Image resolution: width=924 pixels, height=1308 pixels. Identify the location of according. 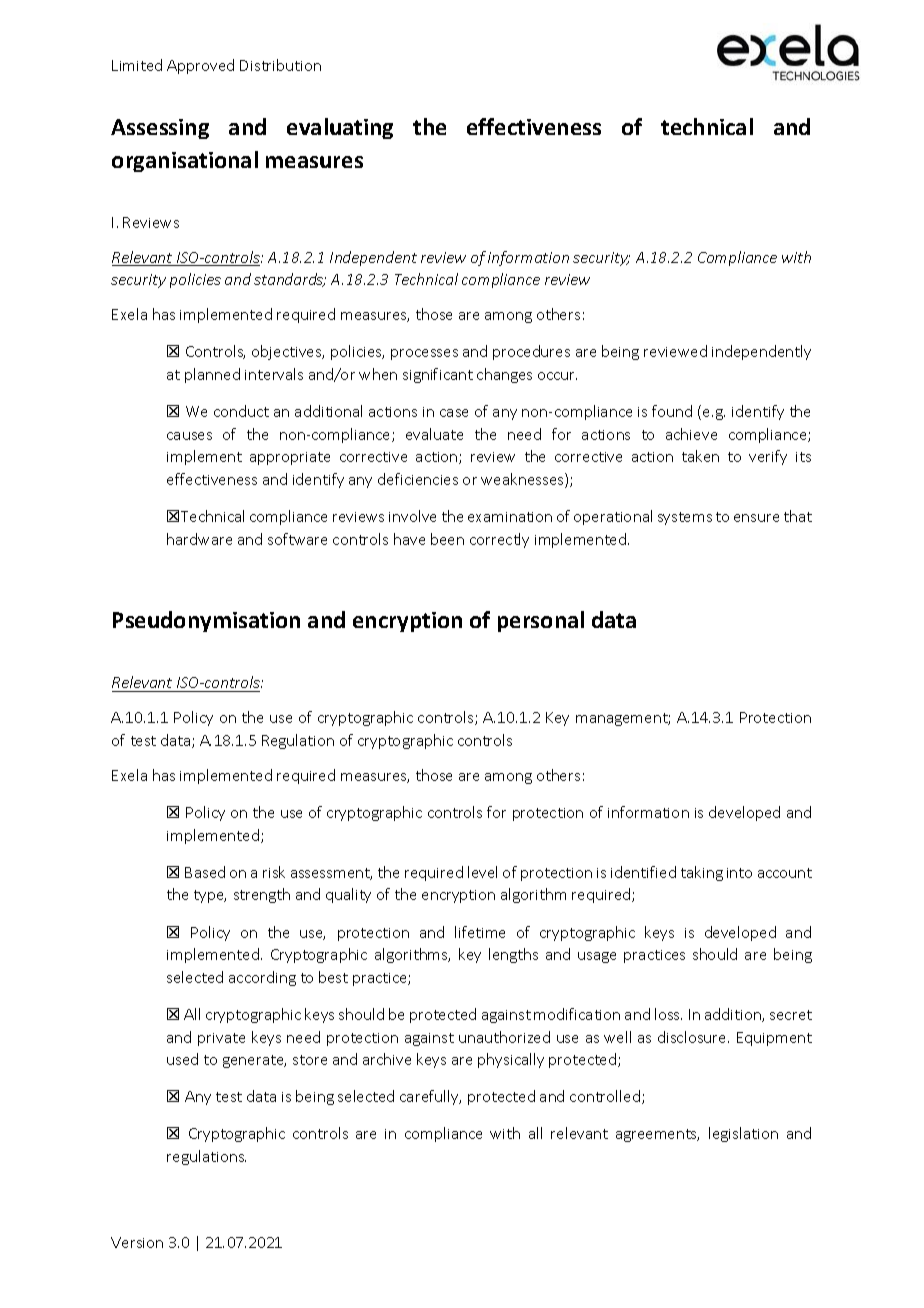
(262, 978).
